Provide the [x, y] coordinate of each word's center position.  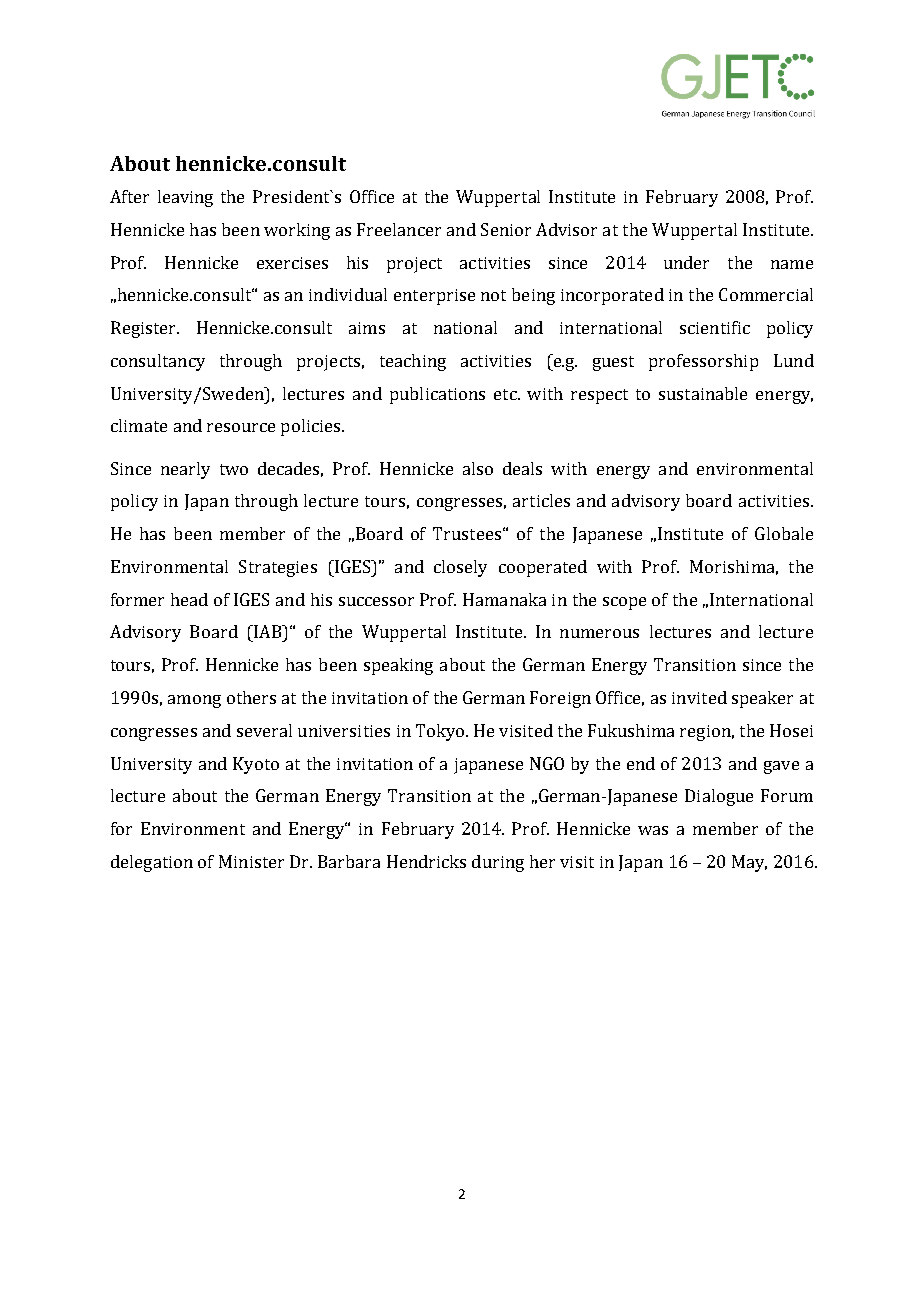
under [686, 262]
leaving [185, 198]
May [749, 863]
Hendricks [426, 861]
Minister [251, 861]
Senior [506, 229]
